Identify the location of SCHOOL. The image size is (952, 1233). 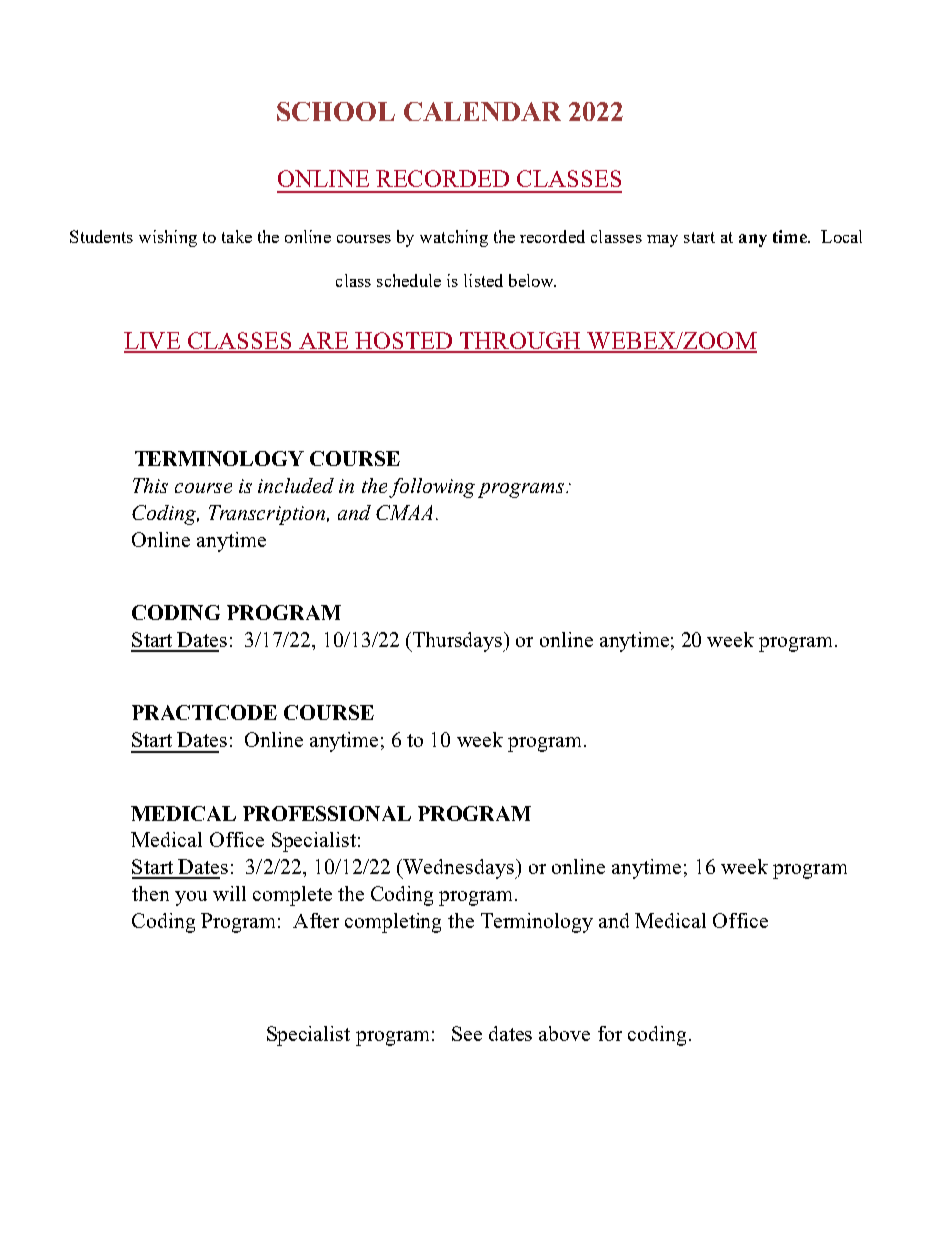
(336, 111).
